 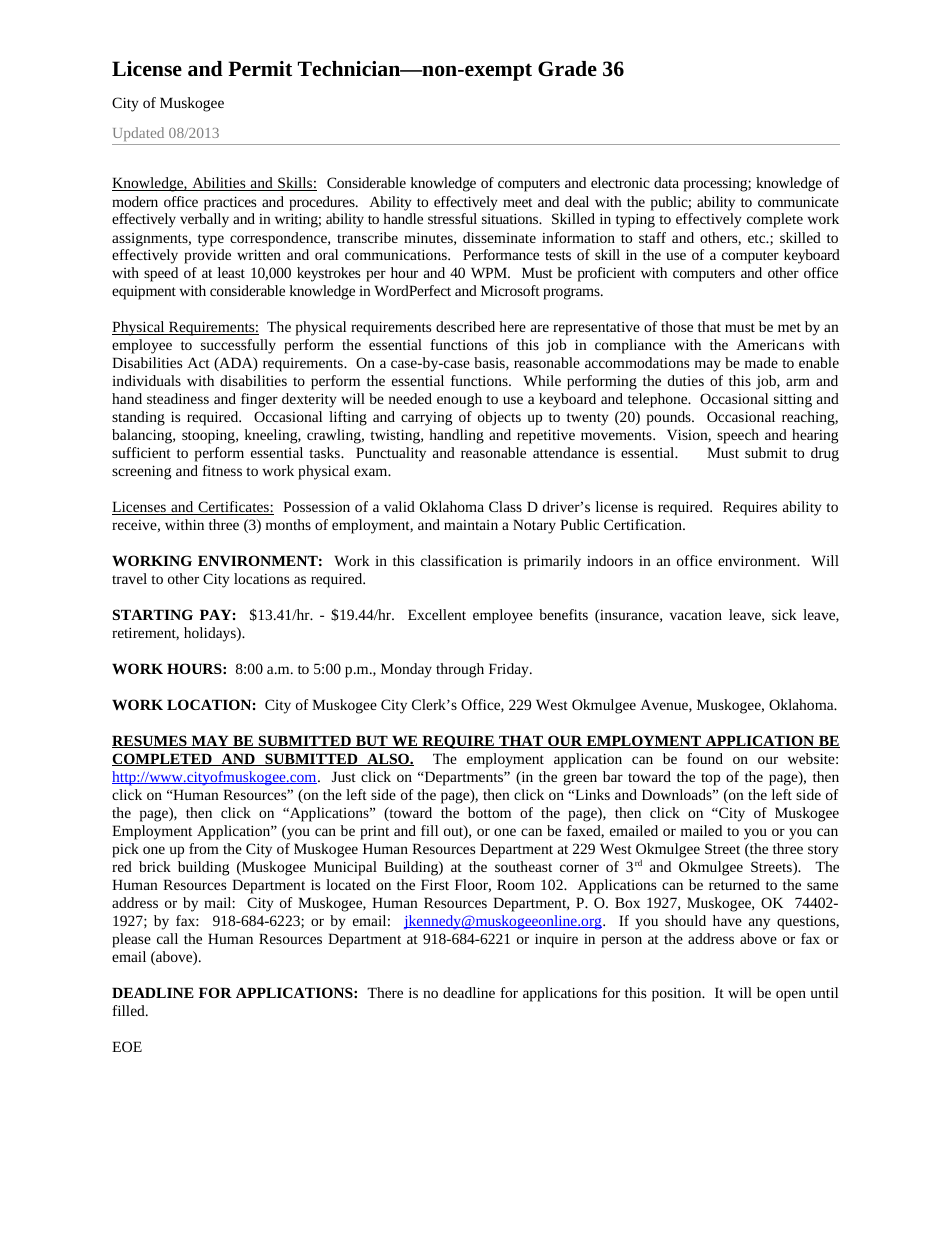 What do you see at coordinates (167, 938) in the page?
I see `call` at bounding box center [167, 938].
